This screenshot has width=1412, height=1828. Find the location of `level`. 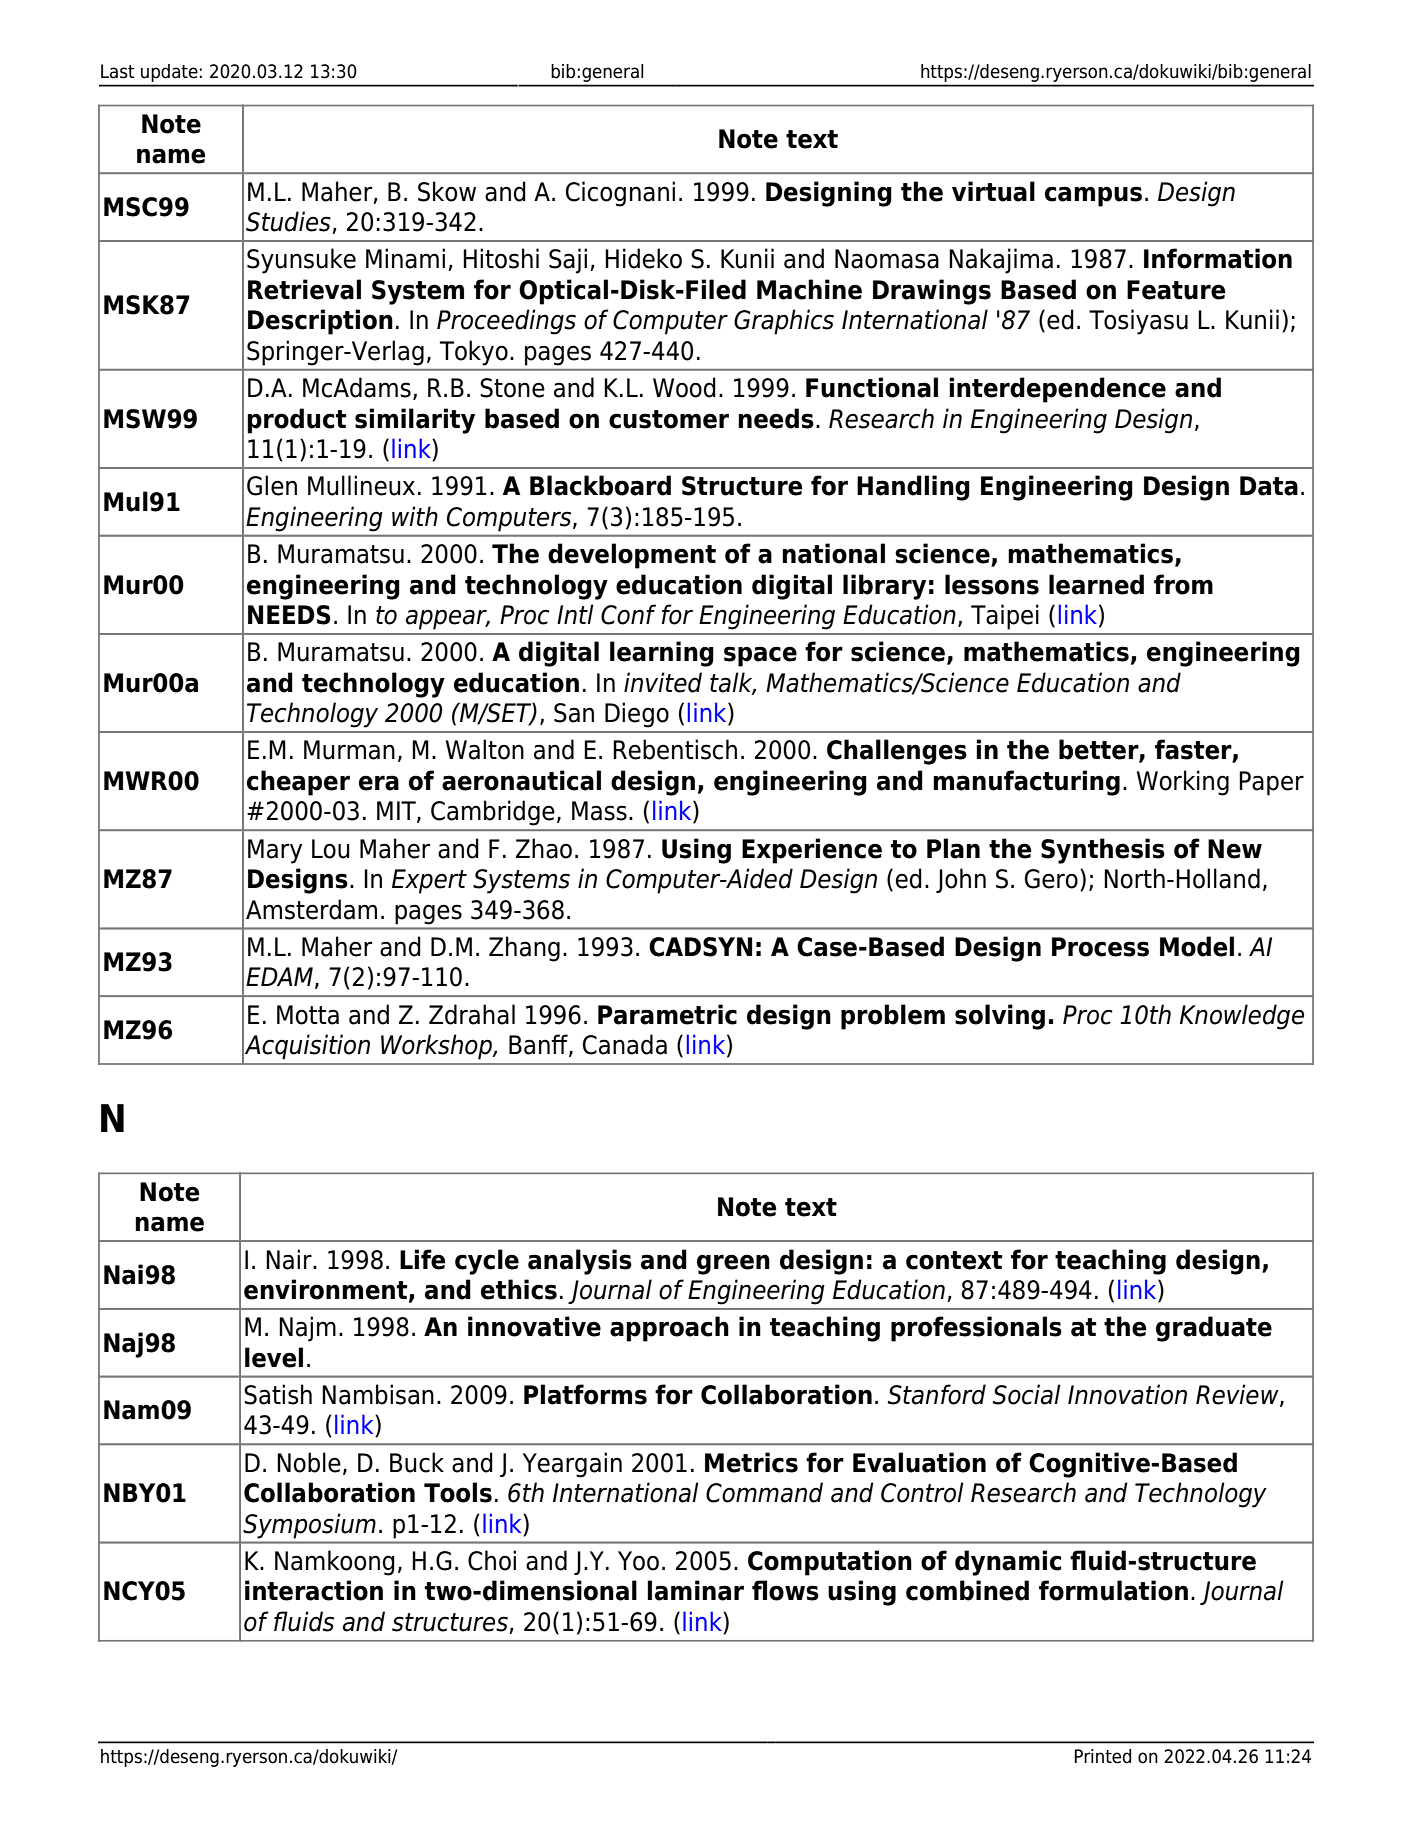

level is located at coordinates (274, 1357).
